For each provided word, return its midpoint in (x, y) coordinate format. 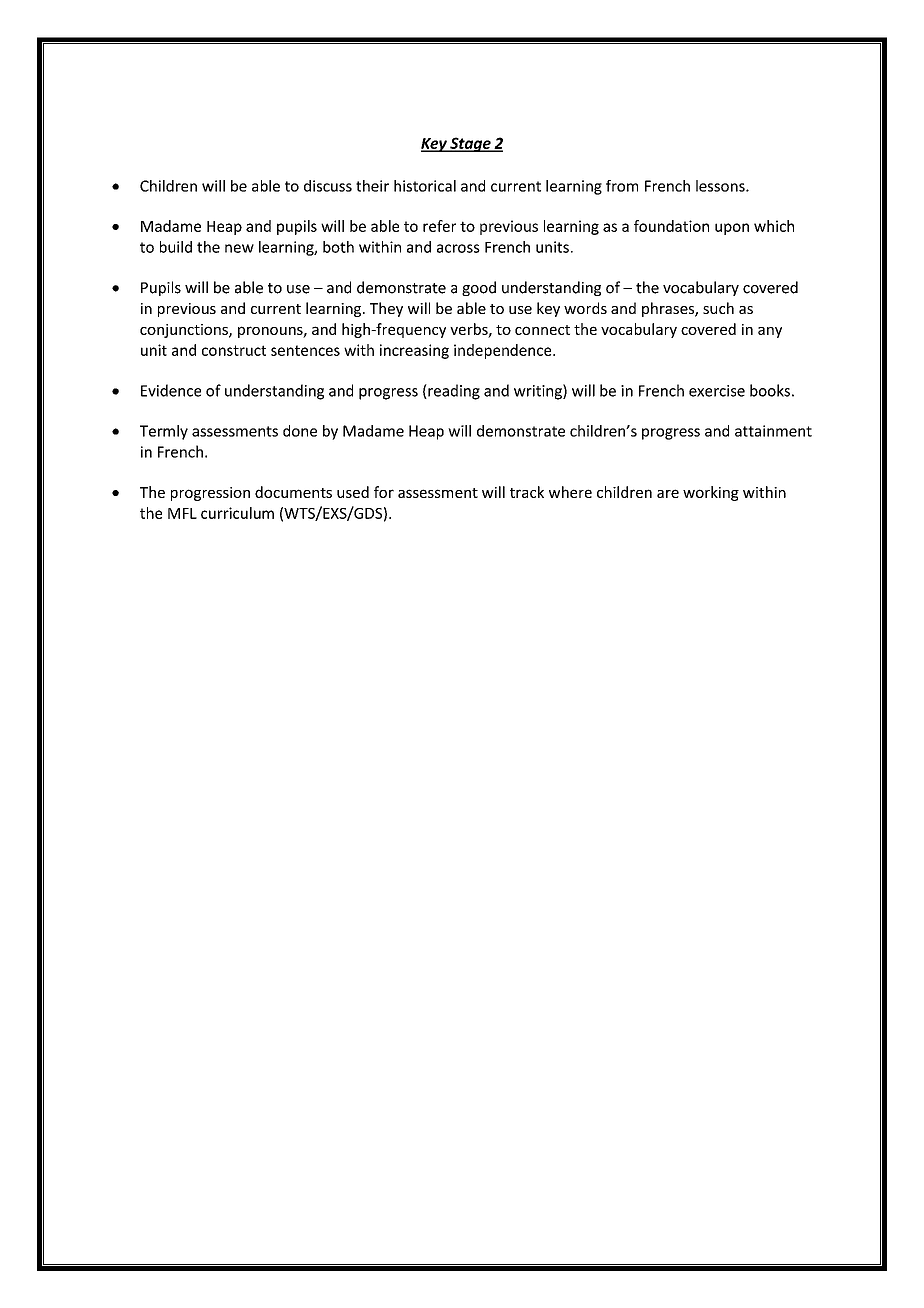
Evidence (171, 390)
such (718, 308)
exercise (717, 391)
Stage (470, 144)
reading (453, 392)
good (479, 288)
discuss (328, 186)
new (239, 248)
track (527, 492)
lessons (721, 186)
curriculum (237, 513)
